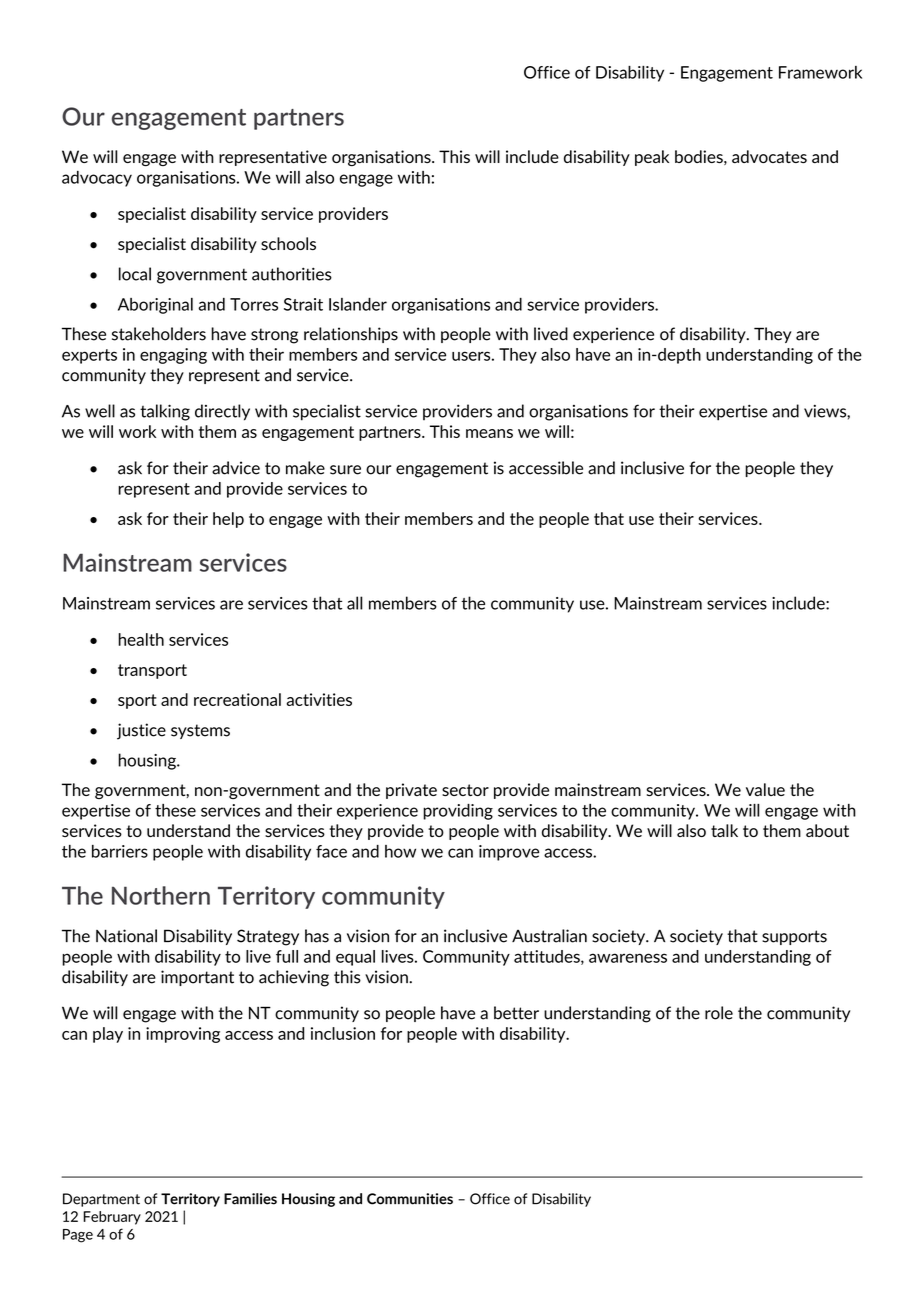  I want to click on schools, so click(288, 243).
